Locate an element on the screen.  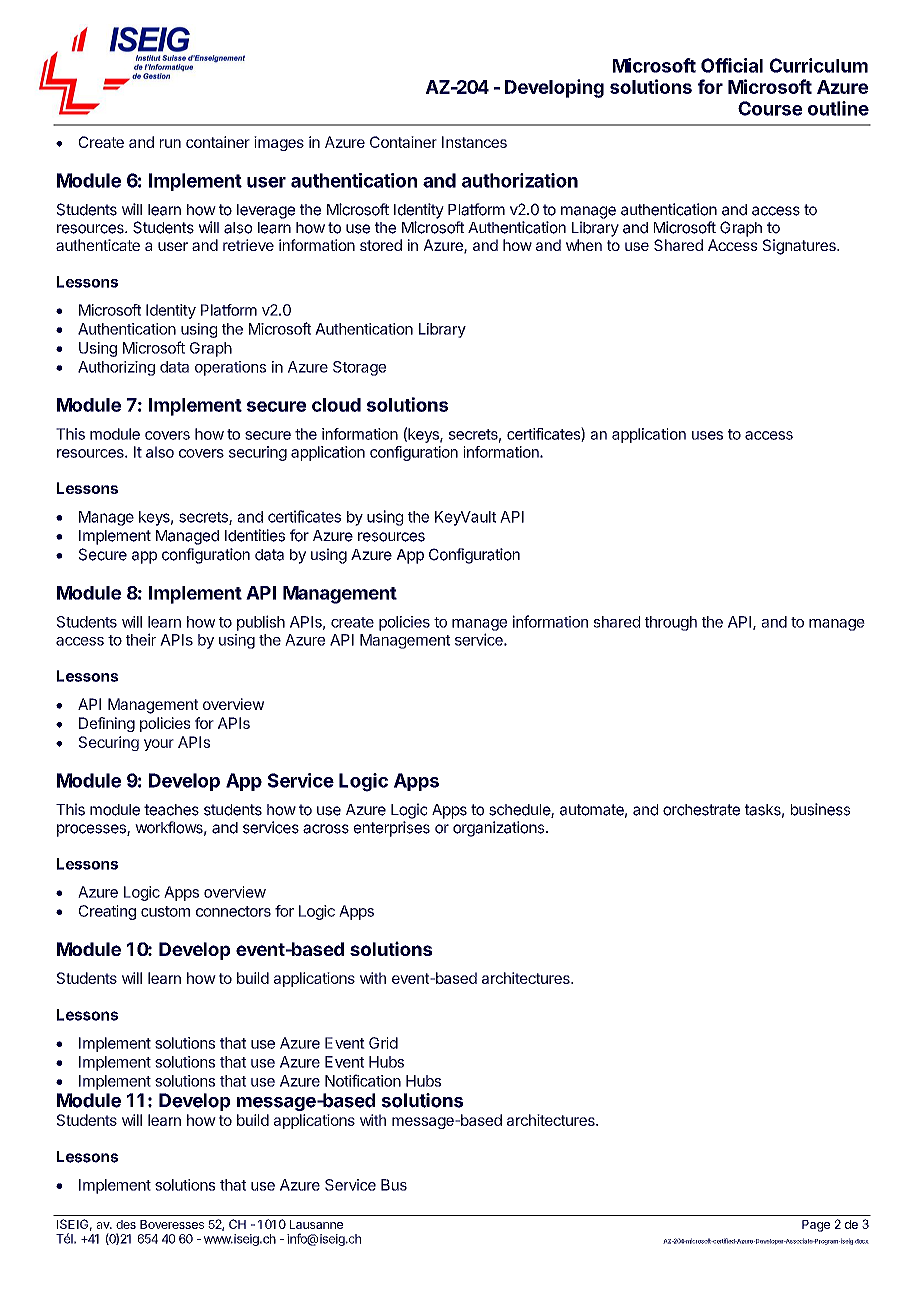
Notification is located at coordinates (363, 1080).
